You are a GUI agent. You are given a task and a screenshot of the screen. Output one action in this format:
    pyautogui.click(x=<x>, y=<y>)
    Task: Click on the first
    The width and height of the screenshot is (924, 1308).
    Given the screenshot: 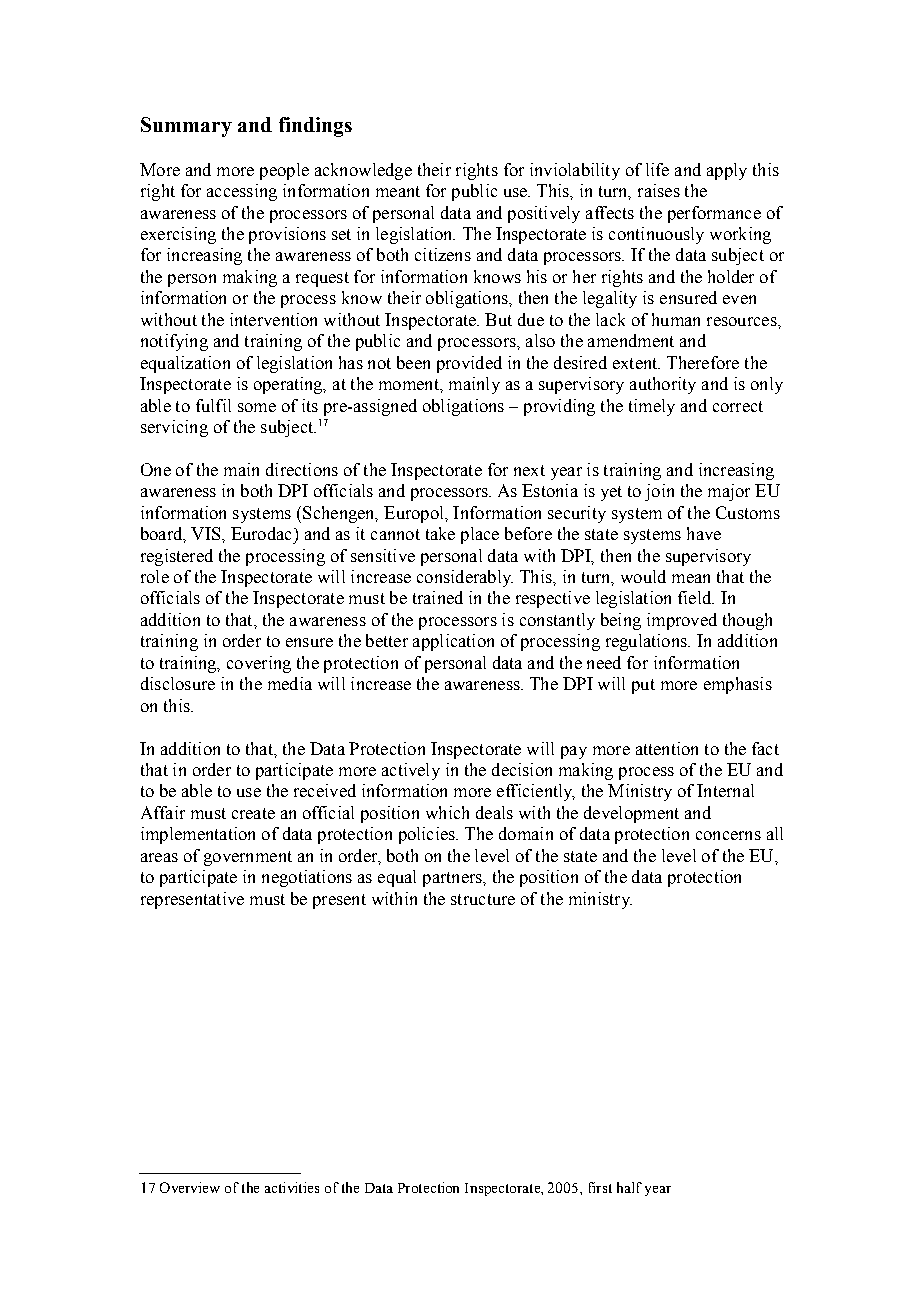 What is the action you would take?
    pyautogui.click(x=600, y=1187)
